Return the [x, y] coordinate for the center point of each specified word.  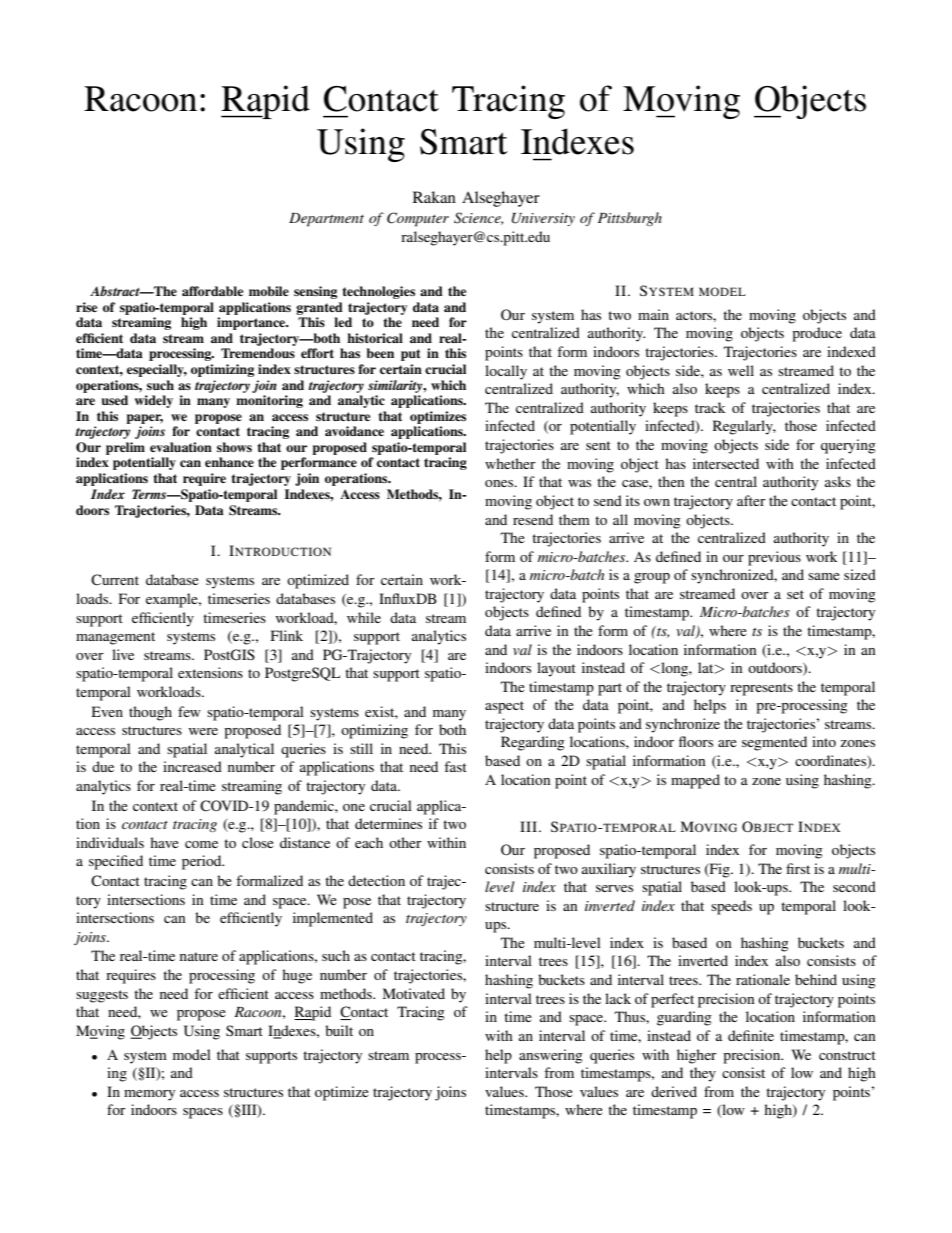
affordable [212, 291]
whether [510, 463]
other [405, 842]
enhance [229, 462]
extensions [210, 672]
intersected [726, 463]
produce [817, 334]
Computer [418, 219]
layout [556, 669]
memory [149, 1095]
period [203, 862]
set [795, 594]
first [798, 868]
